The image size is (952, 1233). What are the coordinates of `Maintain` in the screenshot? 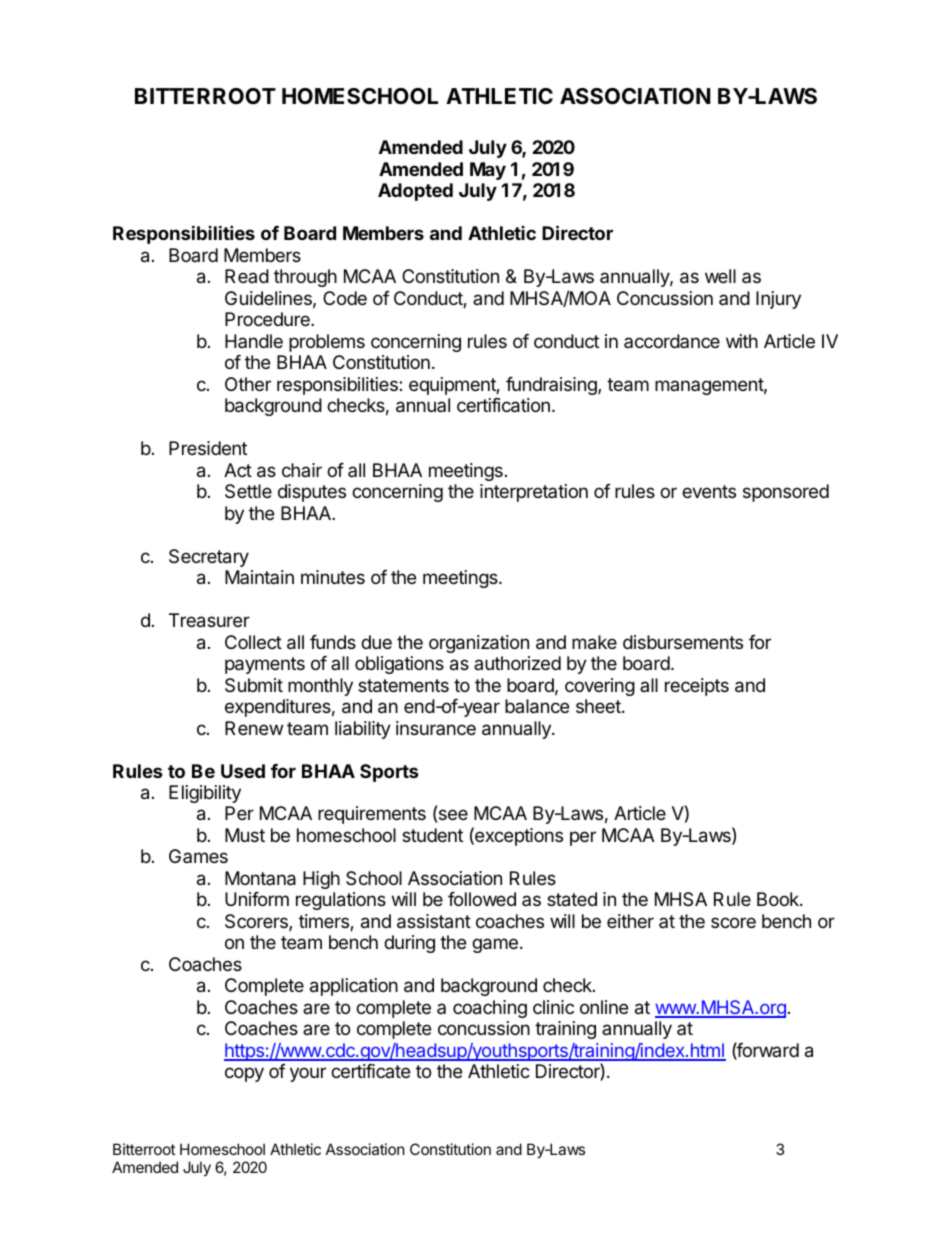 It's located at (259, 577).
